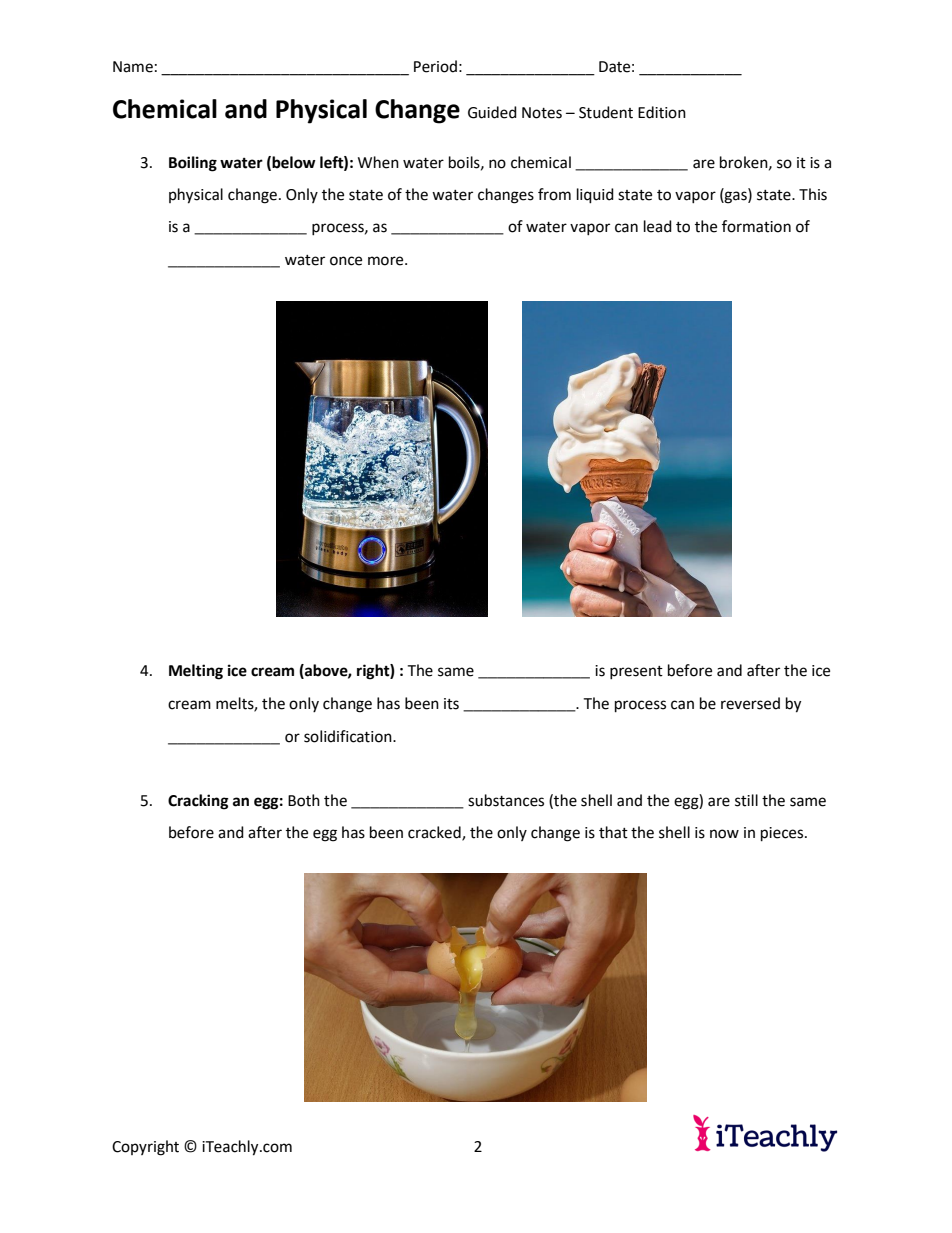  What do you see at coordinates (198, 802) in the screenshot?
I see `Cracking` at bounding box center [198, 802].
